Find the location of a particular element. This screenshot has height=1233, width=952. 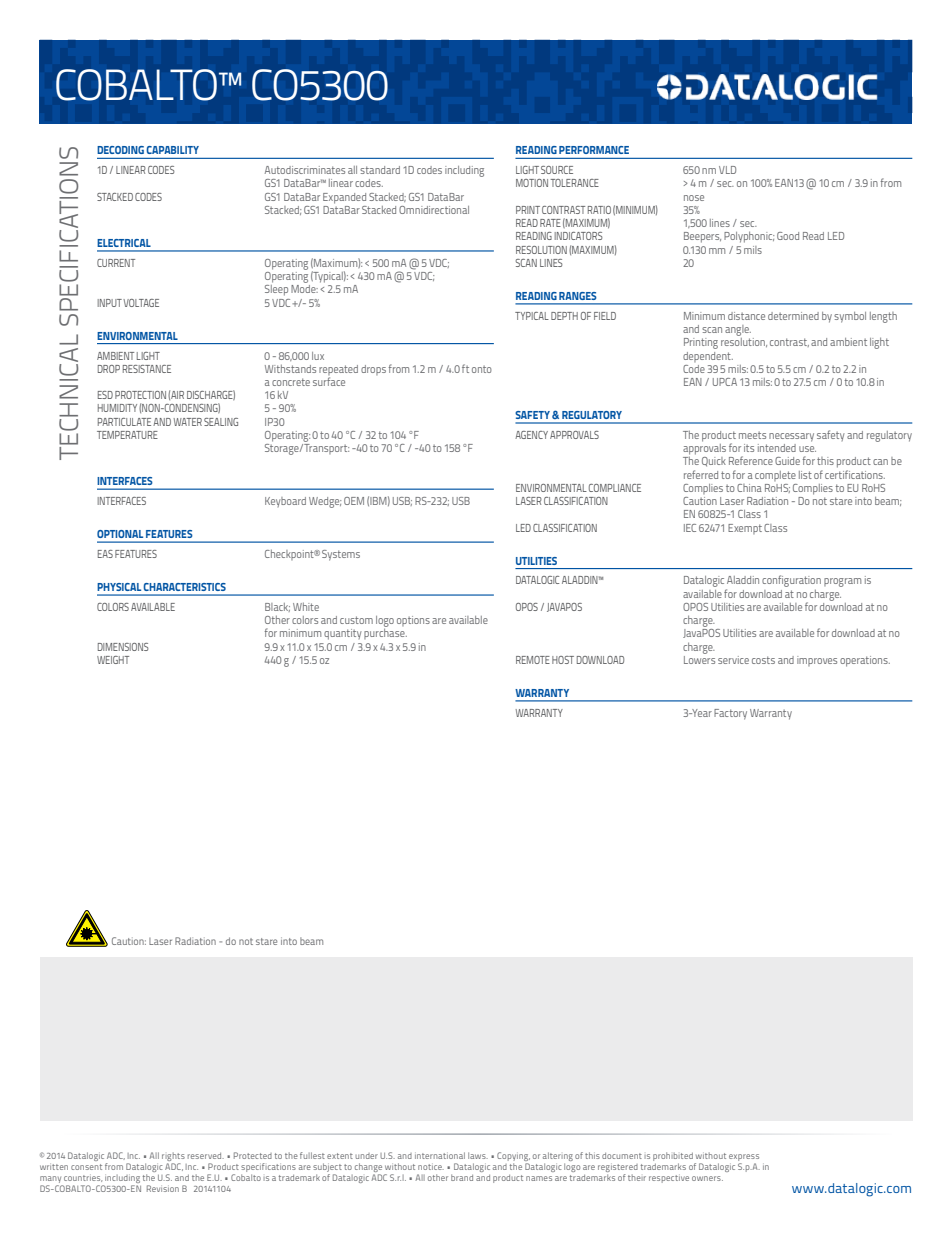

rights is located at coordinates (173, 1158).
